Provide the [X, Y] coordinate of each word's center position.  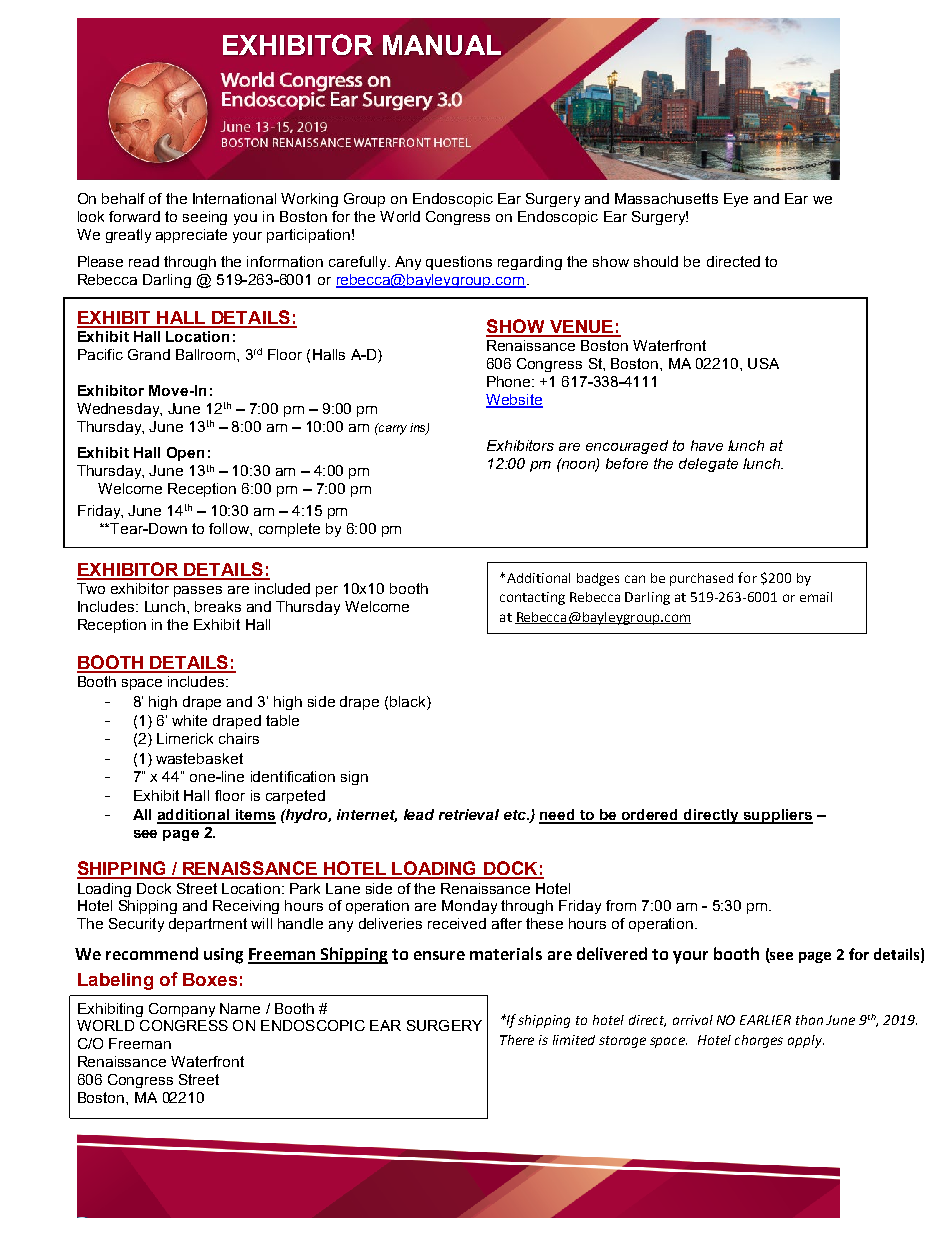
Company [182, 1010]
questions [459, 263]
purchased [701, 579]
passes [198, 591]
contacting [532, 598]
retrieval [469, 814]
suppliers [777, 816]
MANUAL [443, 46]
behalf [123, 198]
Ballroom [205, 354]
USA [763, 363]
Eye [736, 200]
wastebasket [199, 758]
